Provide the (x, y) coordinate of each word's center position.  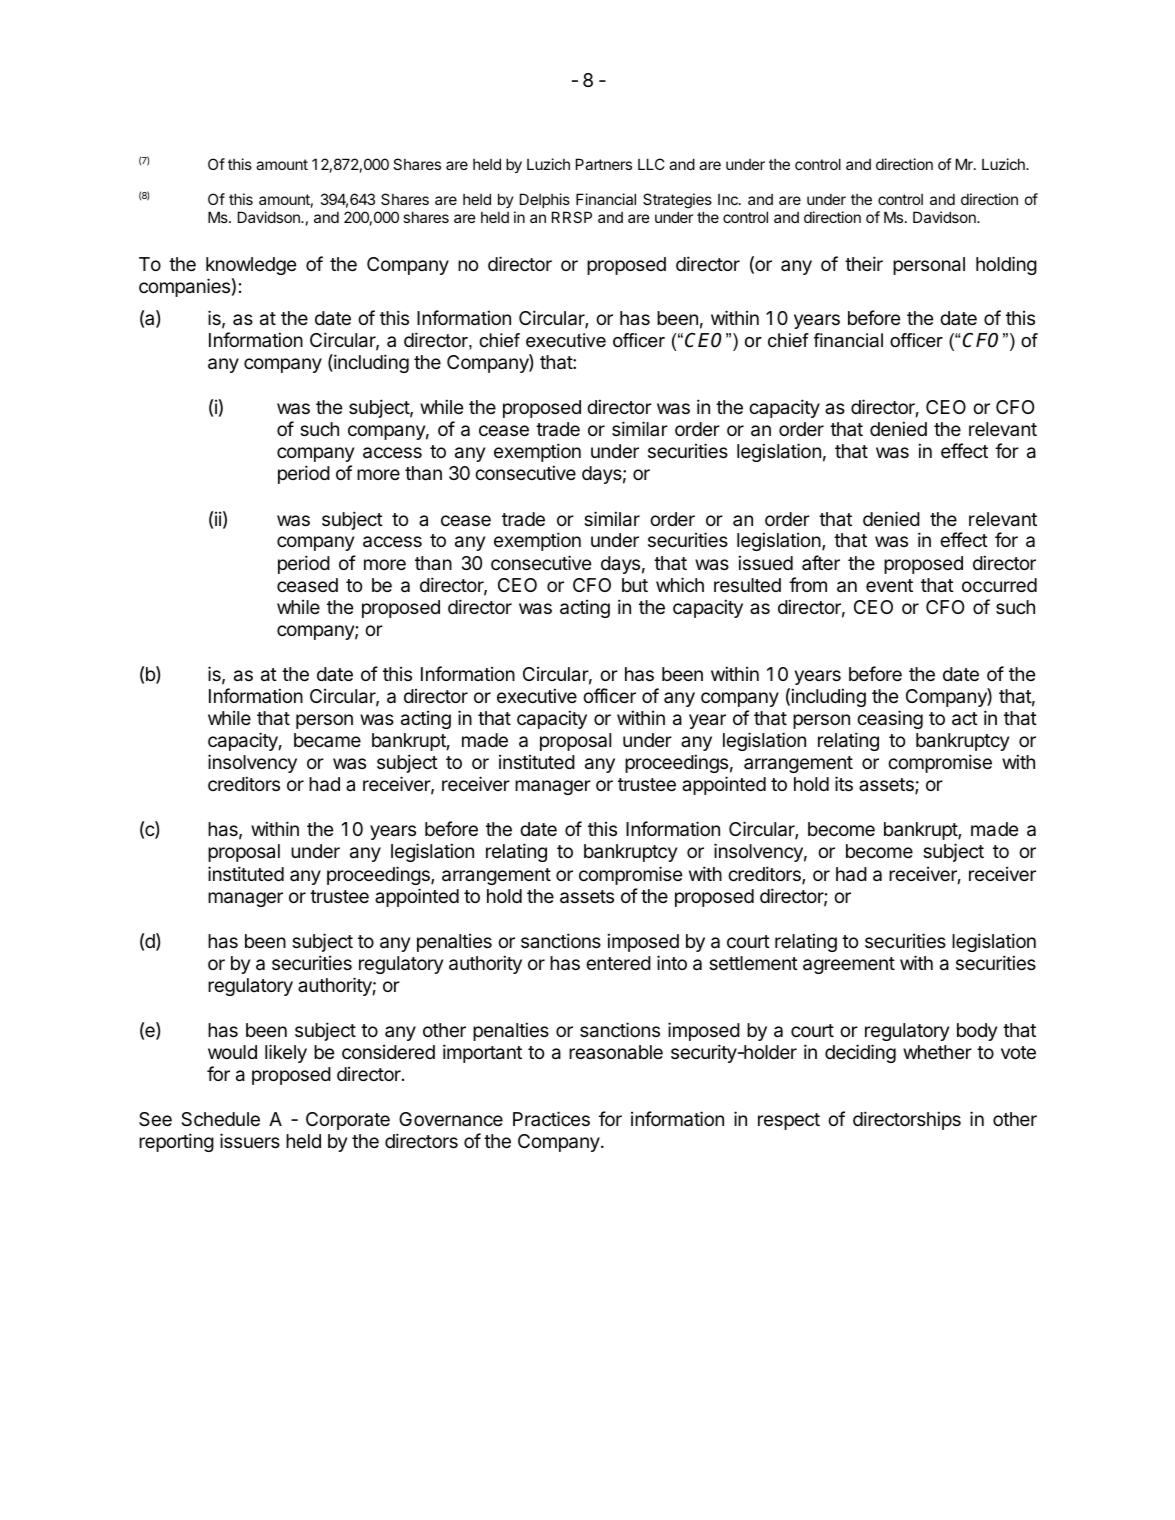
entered (618, 963)
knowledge (251, 266)
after (821, 562)
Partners (604, 164)
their (864, 263)
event (889, 585)
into (672, 962)
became (327, 740)
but (635, 585)
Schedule (220, 1119)
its (844, 783)
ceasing (890, 719)
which (680, 584)
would (232, 1052)
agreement (849, 965)
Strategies (677, 202)
